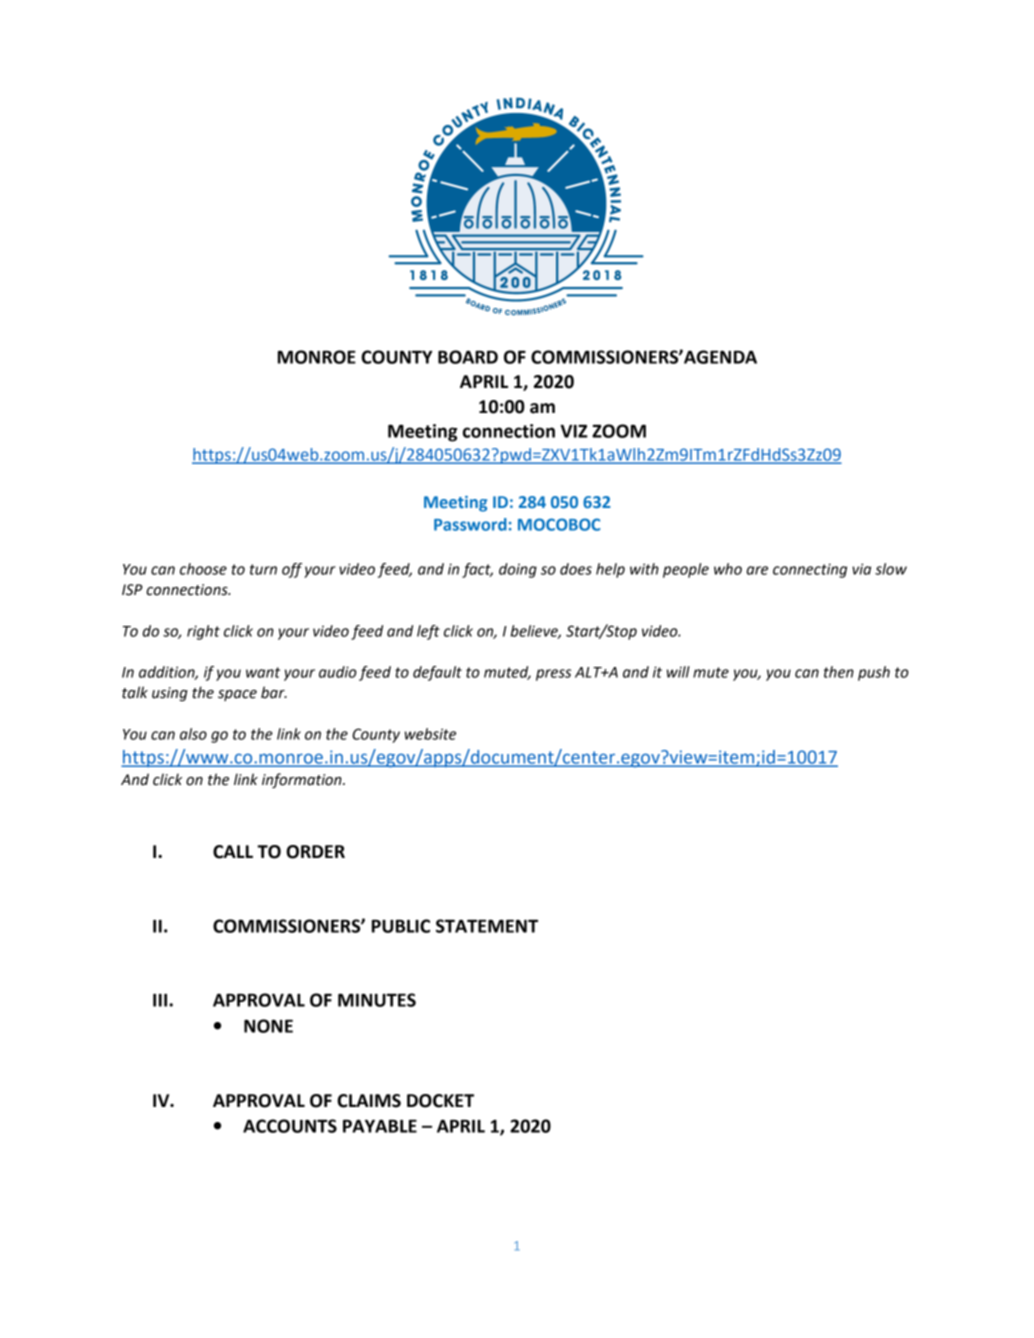 This screenshot has height=1338, width=1034. Describe the element at coordinates (430, 734) in the screenshot. I see `website` at that location.
